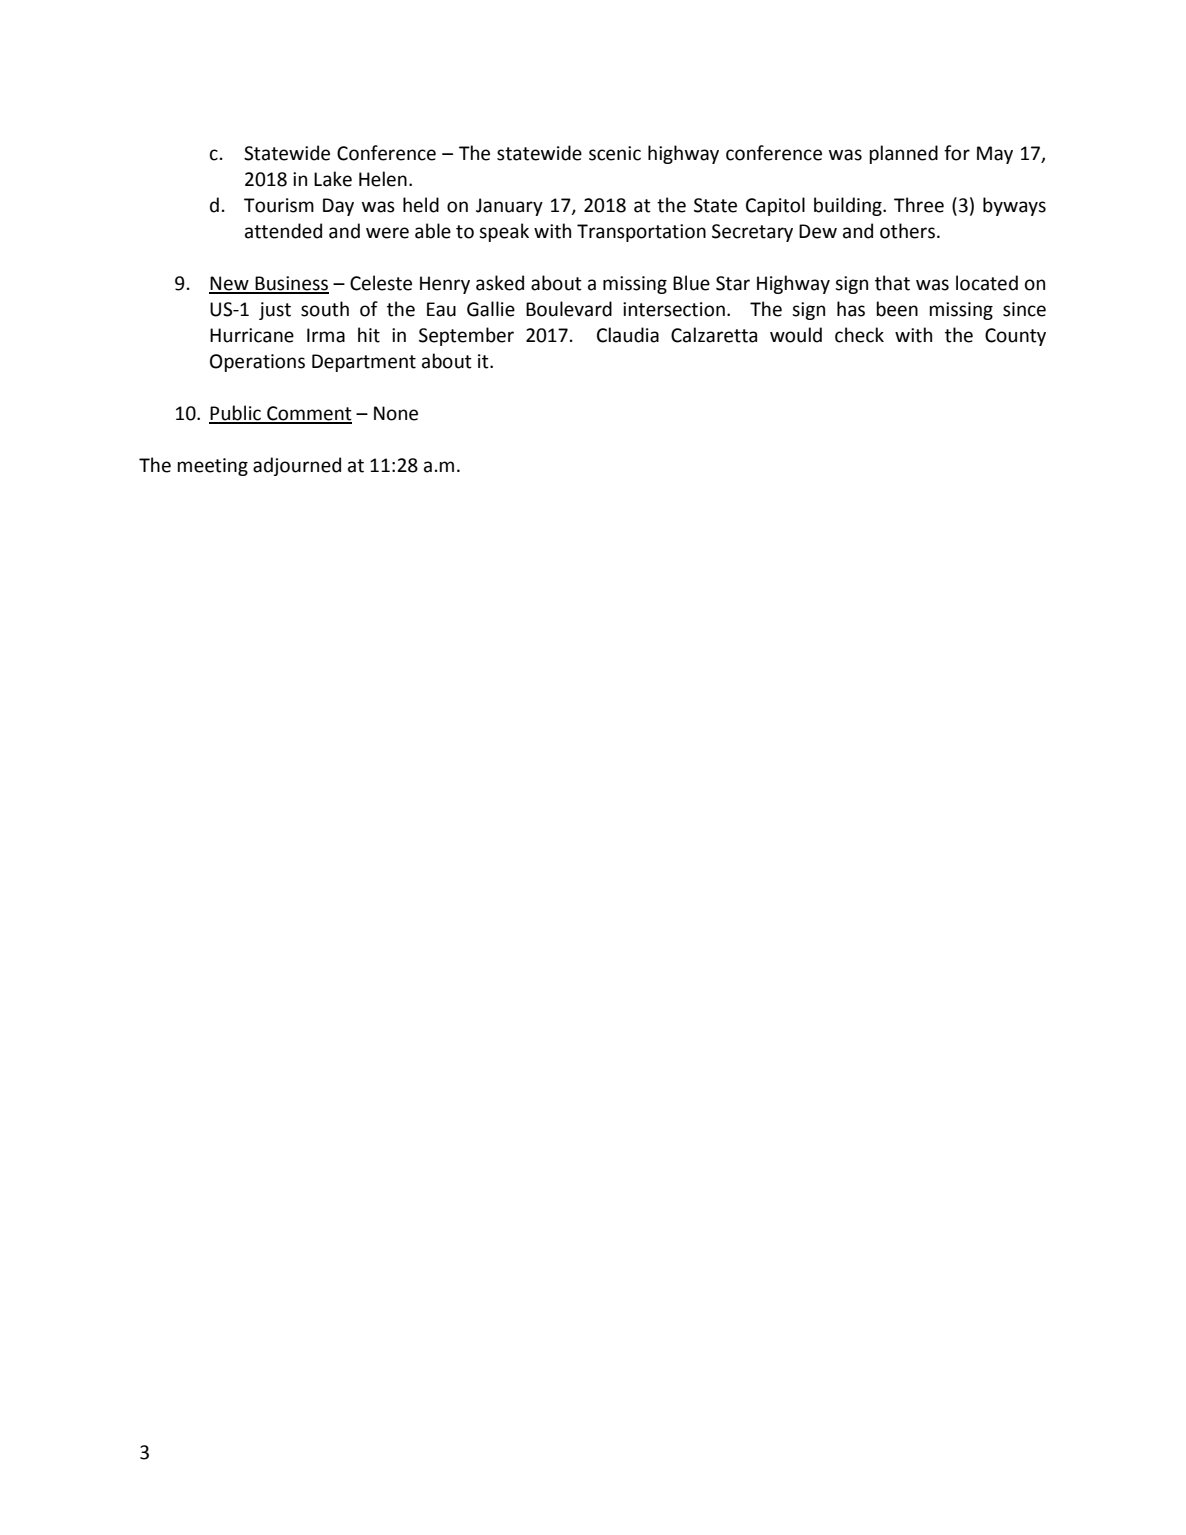 The height and width of the screenshot is (1535, 1186). What do you see at coordinates (691, 283) in the screenshot?
I see `Blue` at bounding box center [691, 283].
